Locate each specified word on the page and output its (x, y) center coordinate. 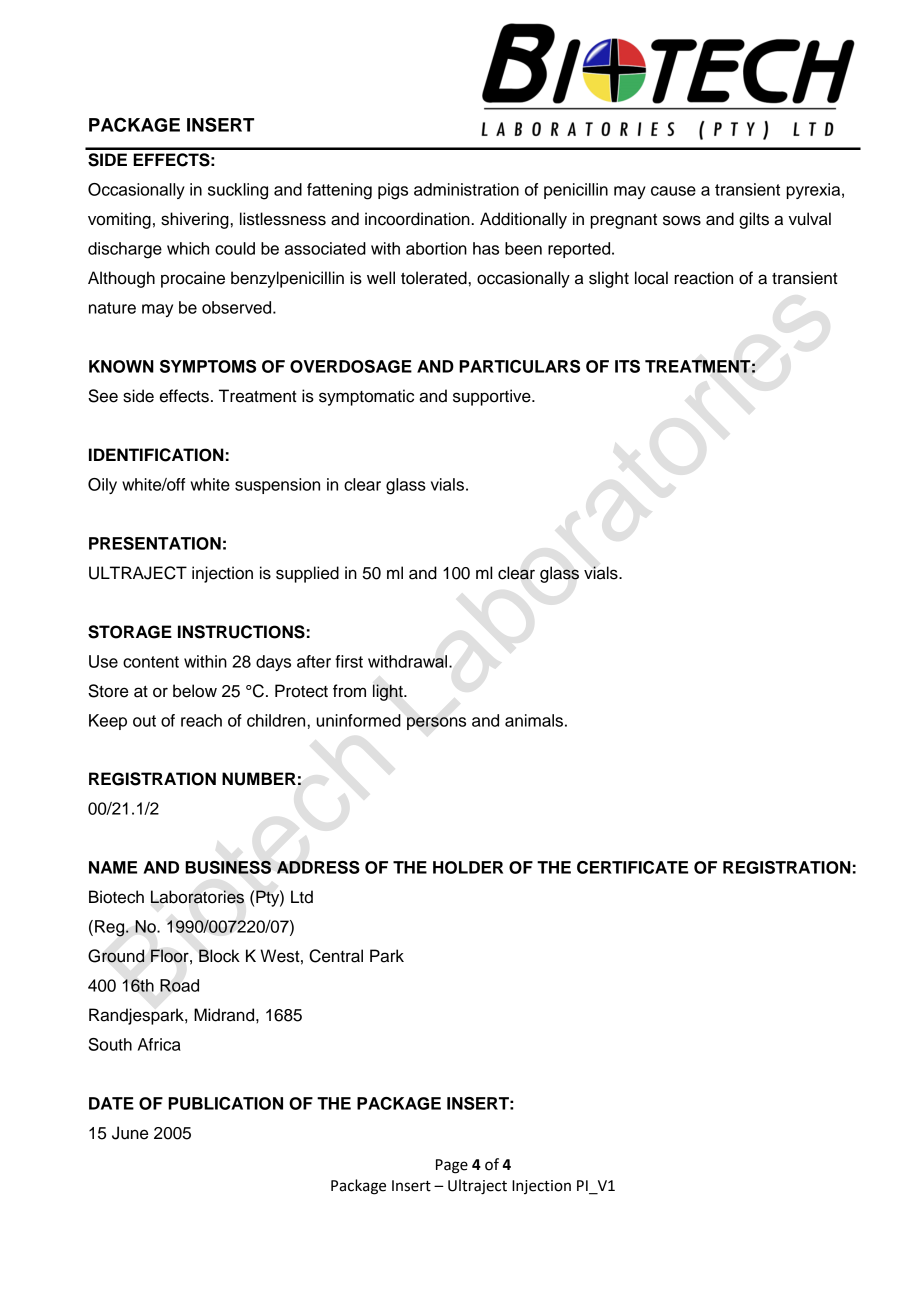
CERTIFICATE (632, 867)
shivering (195, 220)
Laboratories (197, 897)
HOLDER (468, 867)
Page (452, 1166)
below (195, 691)
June (130, 1133)
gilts (754, 220)
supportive (493, 397)
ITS (627, 366)
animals (534, 720)
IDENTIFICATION (156, 455)
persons (436, 723)
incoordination (418, 219)
